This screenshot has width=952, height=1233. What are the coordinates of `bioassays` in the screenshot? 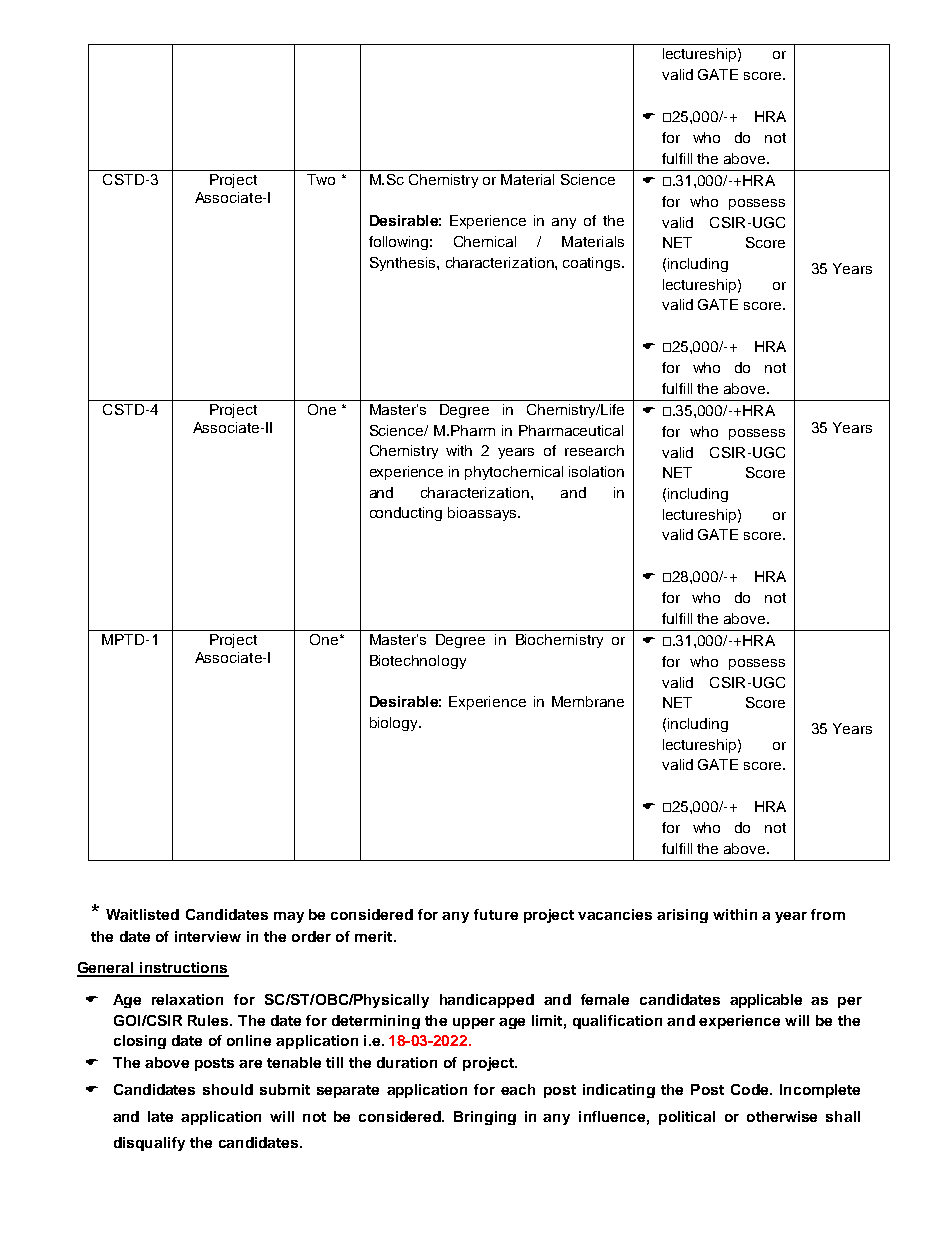 It's located at (483, 514).
